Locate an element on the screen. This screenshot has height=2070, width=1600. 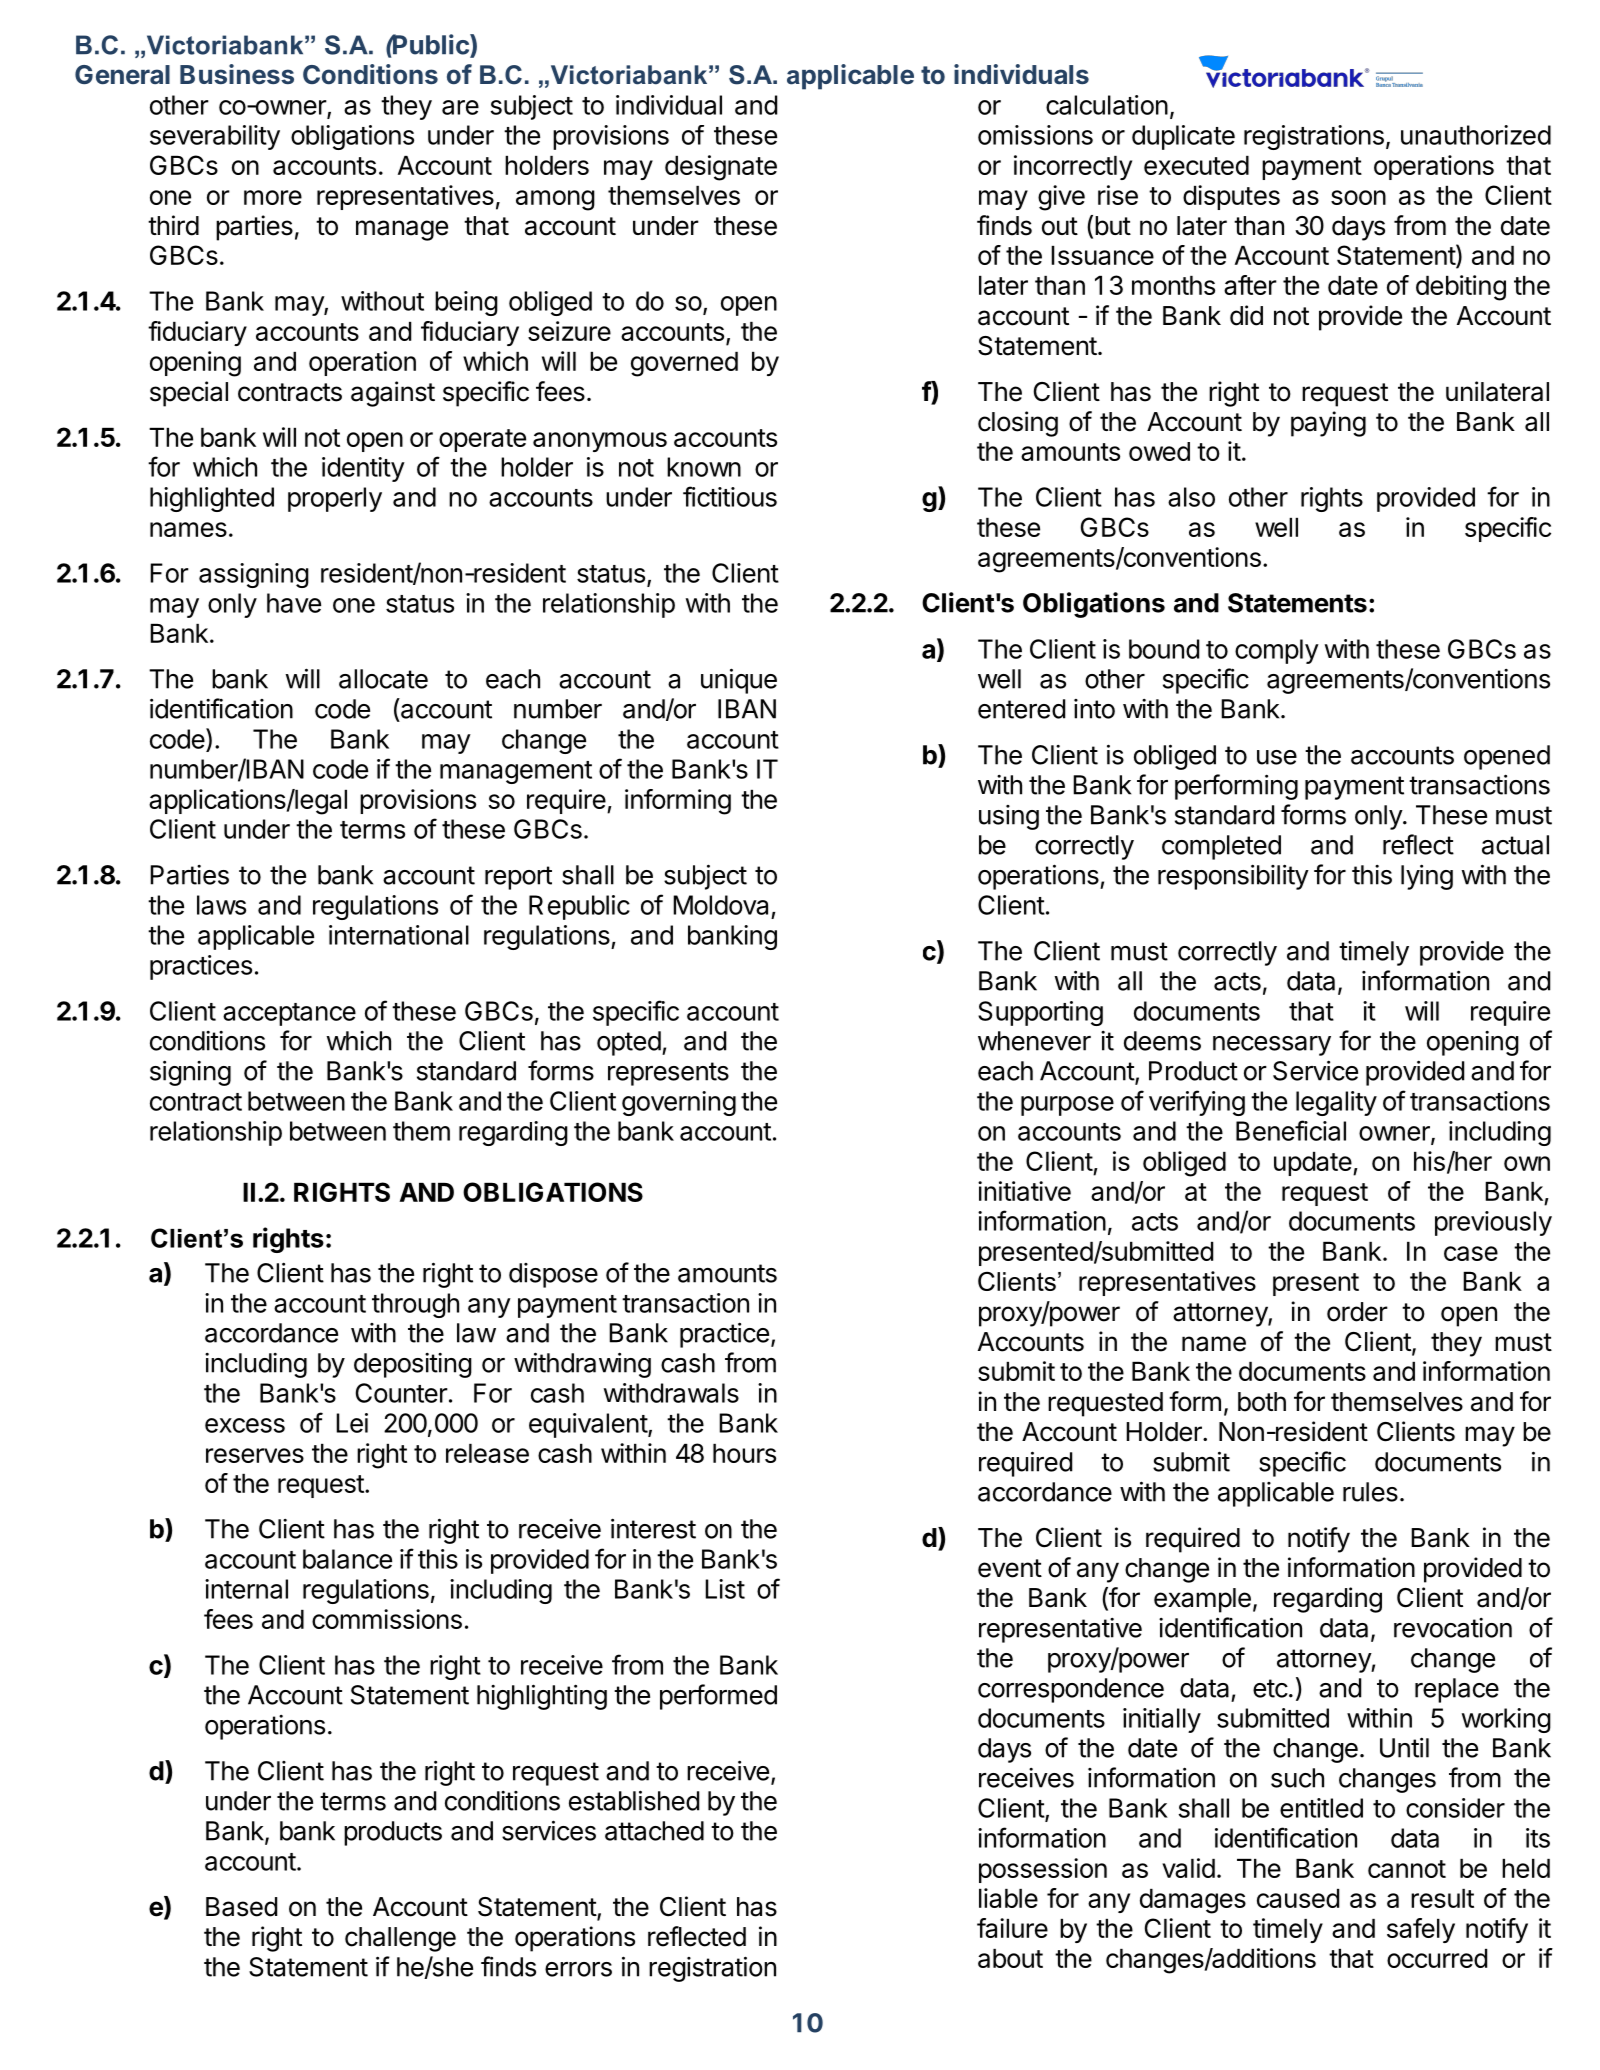
liable is located at coordinates (1008, 1898).
